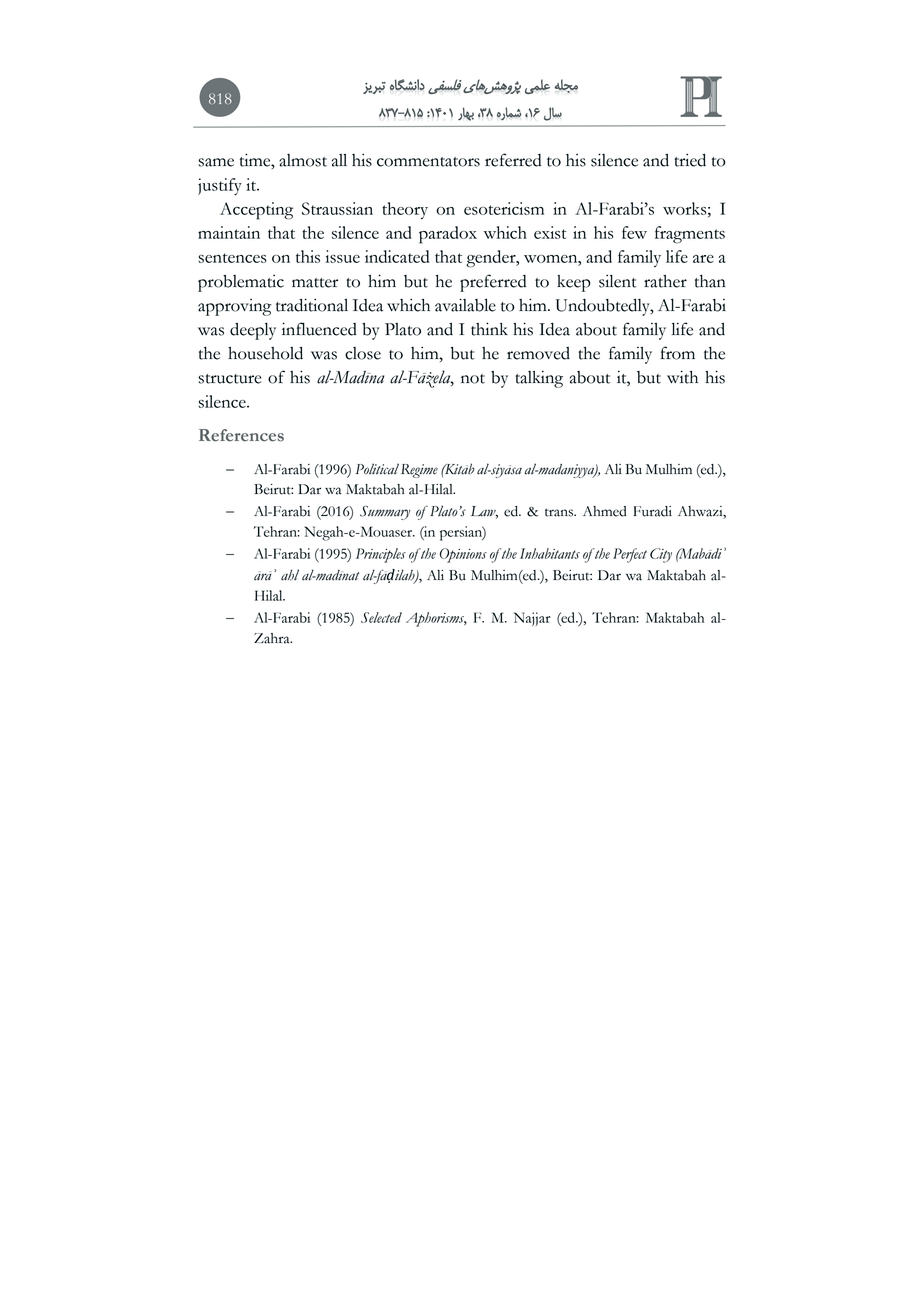 The width and height of the screenshot is (924, 1307). Describe the element at coordinates (303, 160) in the screenshot. I see `almost` at that location.
